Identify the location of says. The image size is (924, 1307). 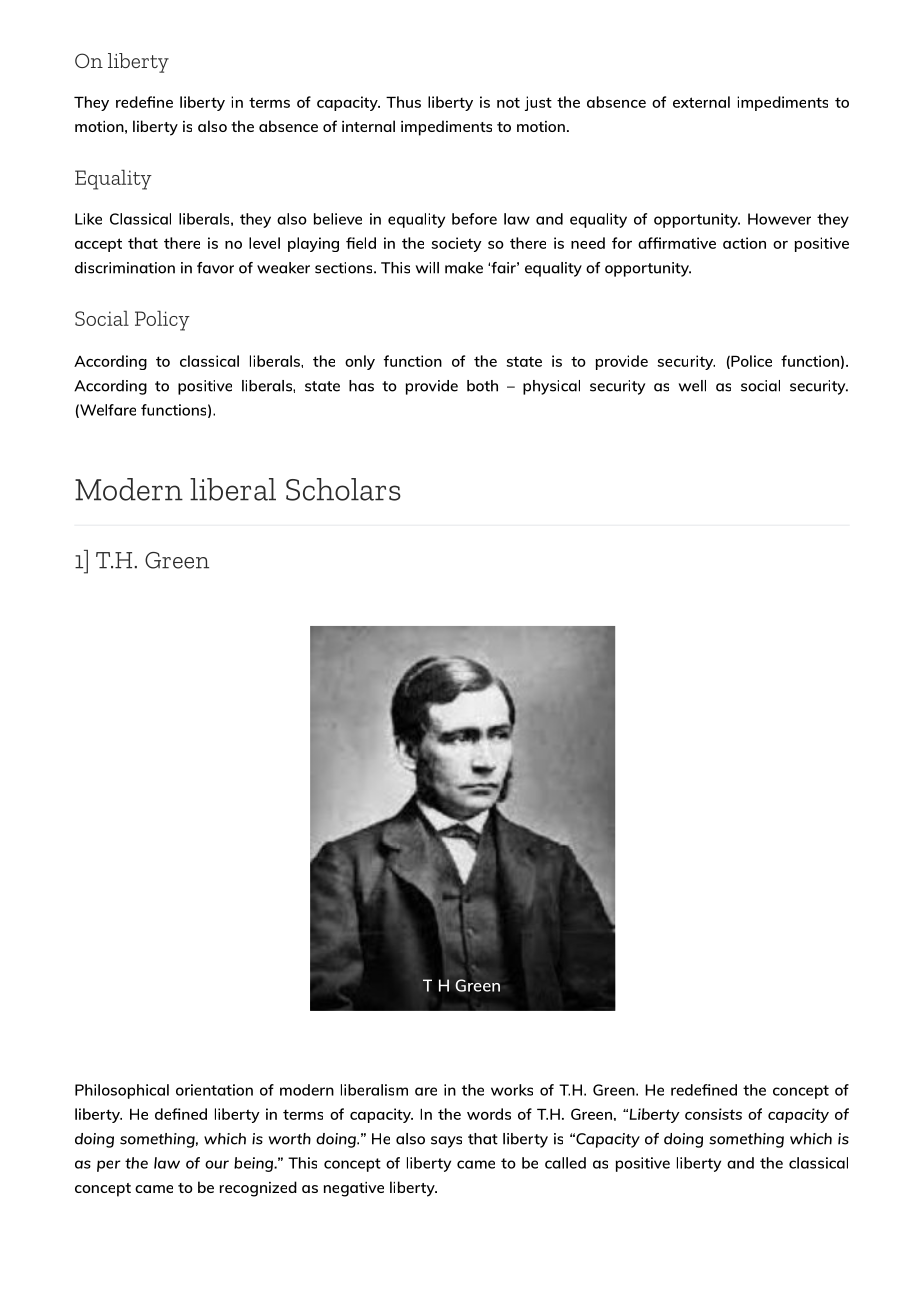
(446, 1142).
